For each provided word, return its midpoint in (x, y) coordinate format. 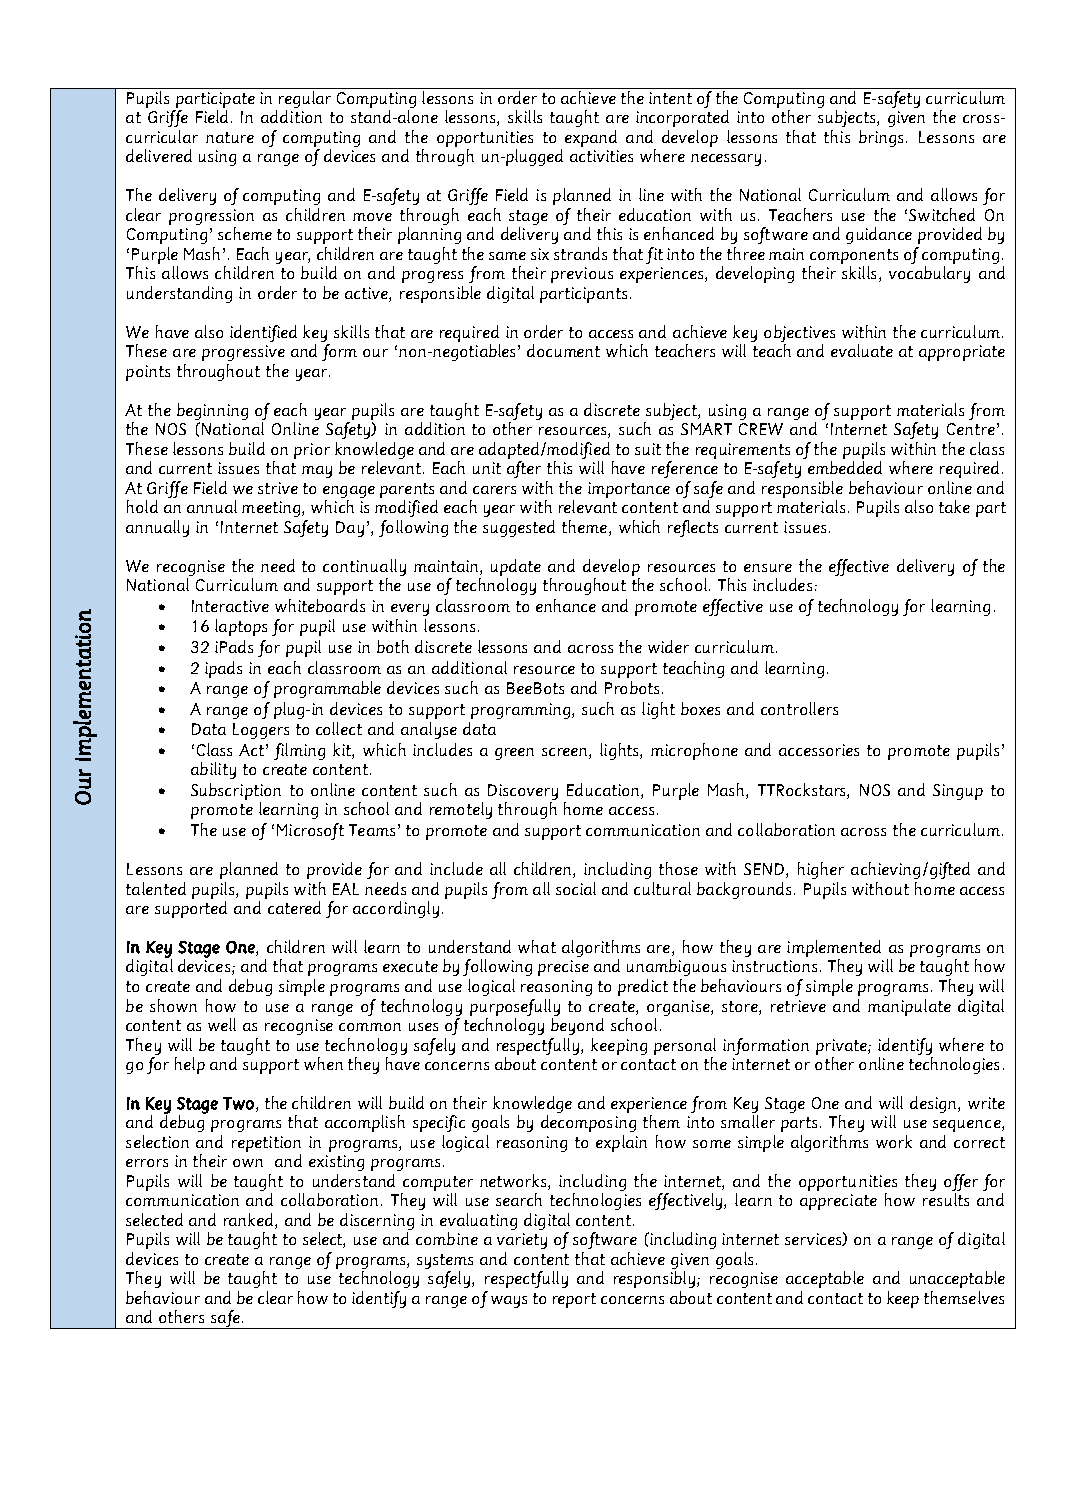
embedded (845, 467)
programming (522, 711)
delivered (159, 155)
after (524, 469)
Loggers (261, 731)
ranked (250, 1221)
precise (563, 968)
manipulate (909, 1007)
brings (881, 138)
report (574, 1300)
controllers (799, 708)
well (222, 1024)
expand (591, 138)
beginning (212, 411)
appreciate (838, 1202)
